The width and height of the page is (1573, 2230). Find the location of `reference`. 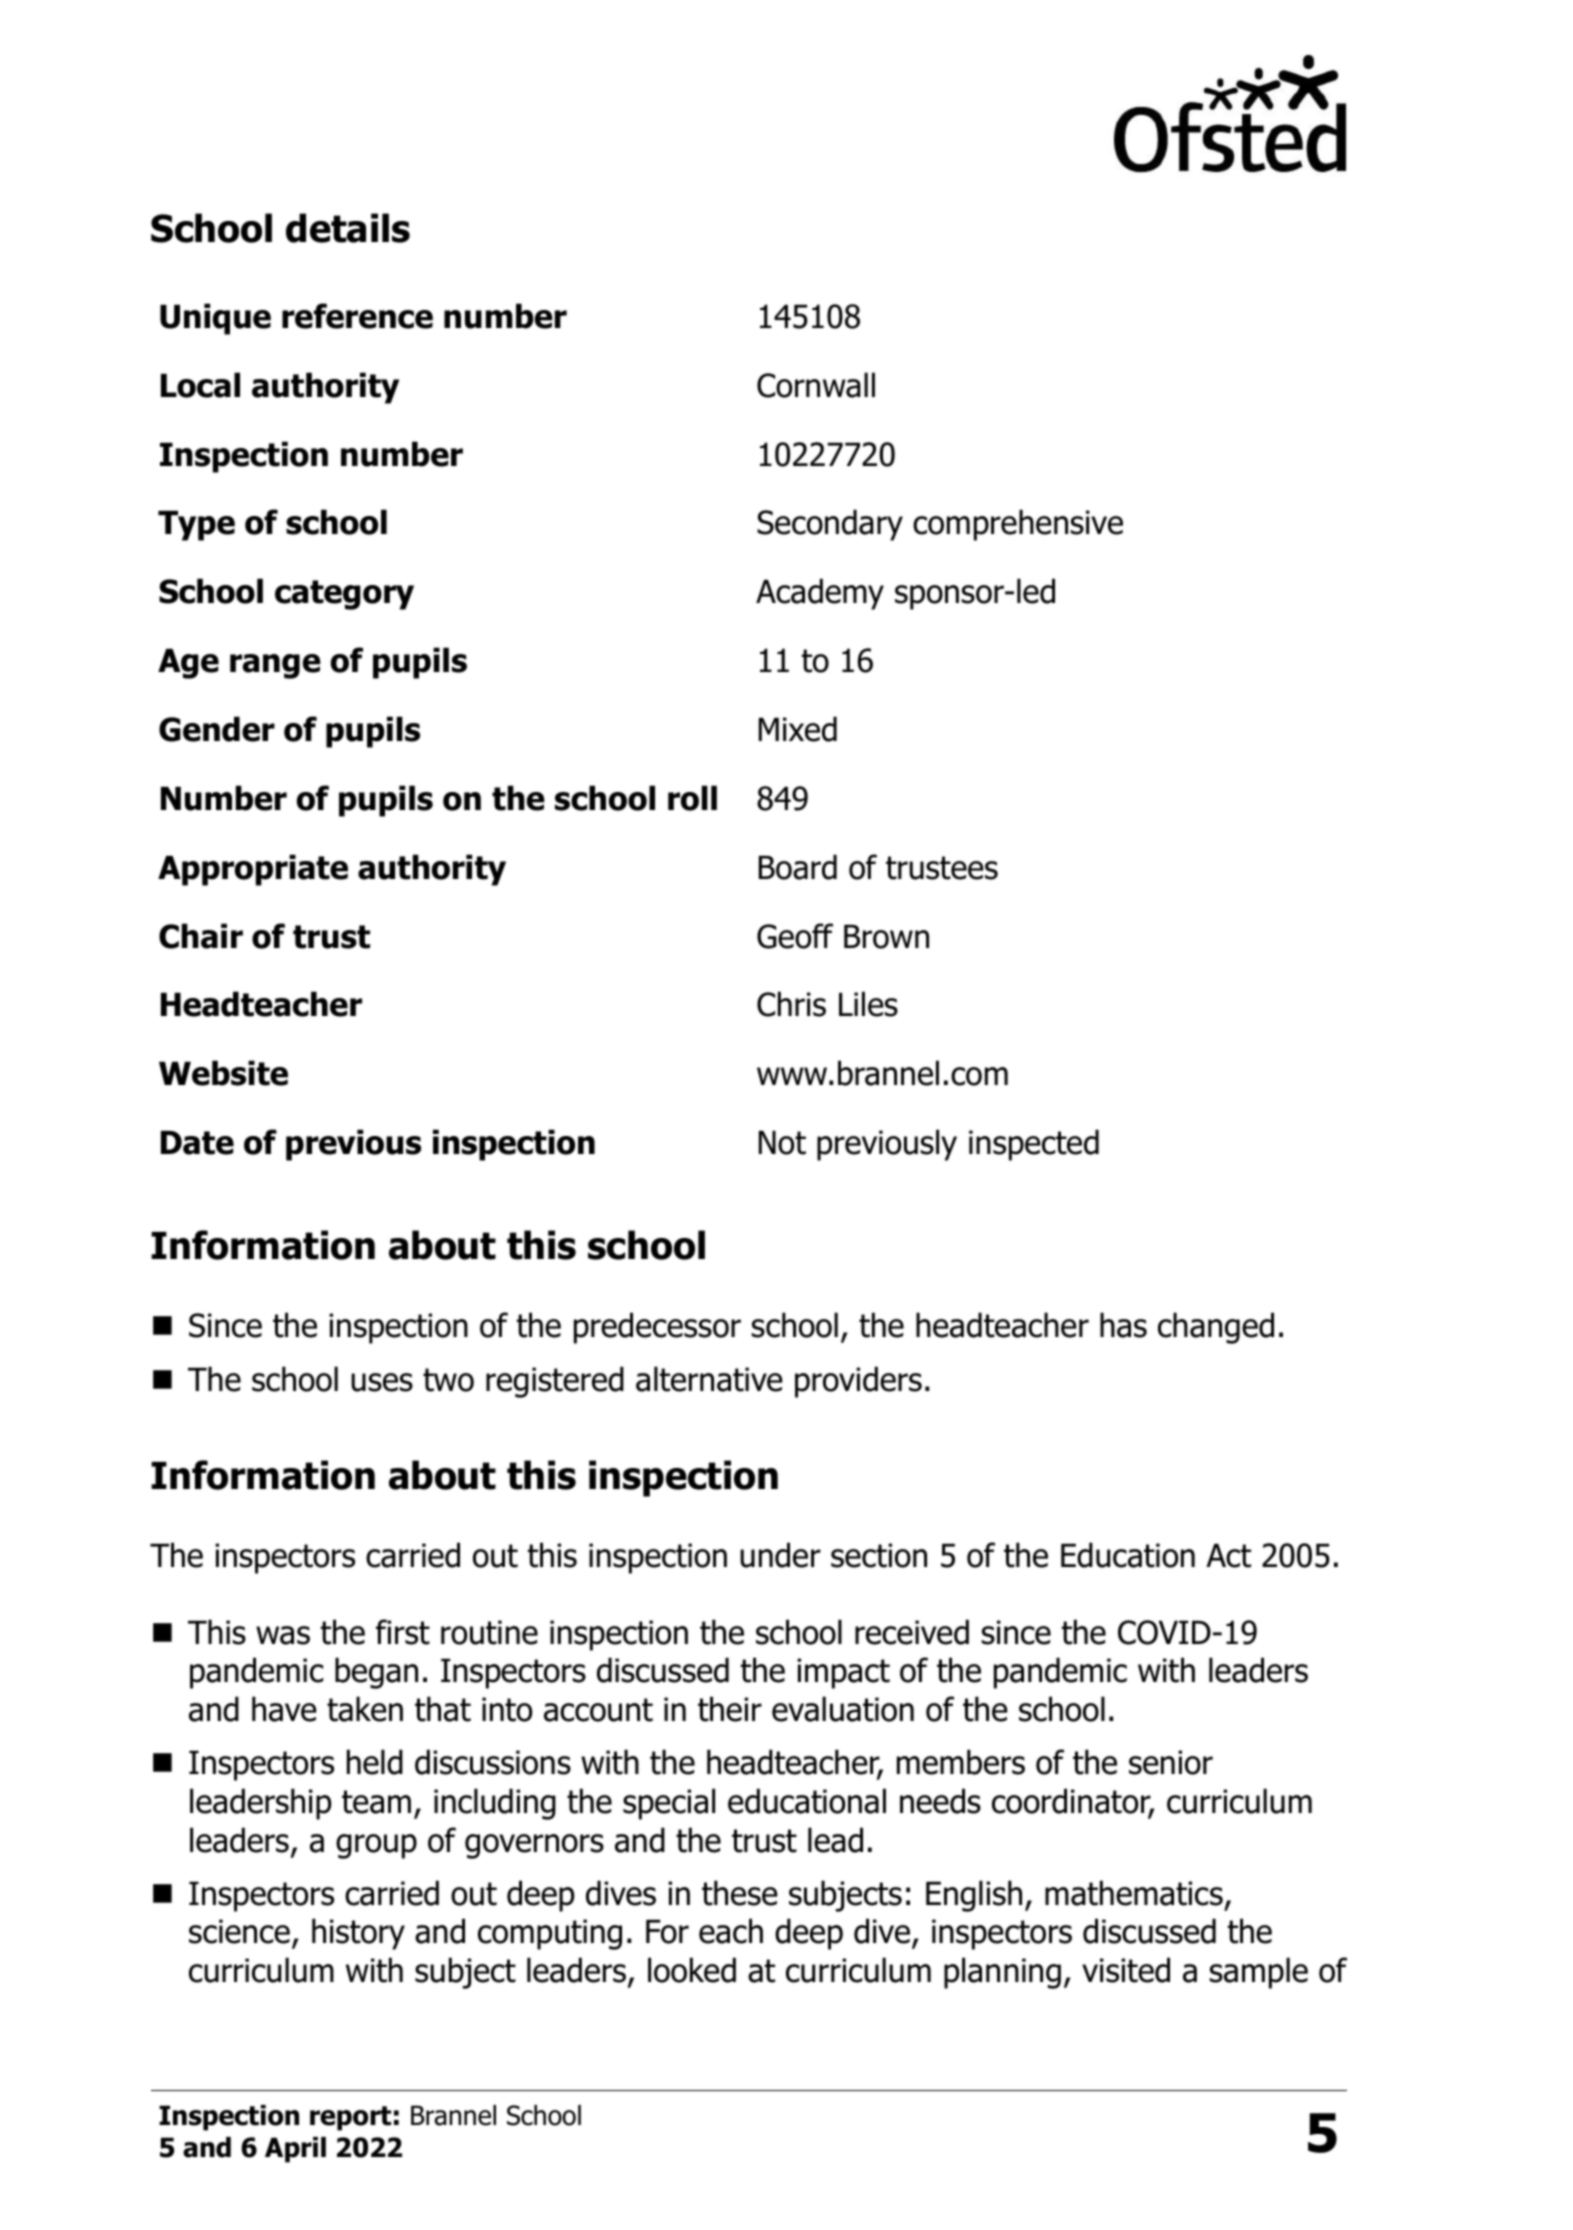

reference is located at coordinates (357, 316).
